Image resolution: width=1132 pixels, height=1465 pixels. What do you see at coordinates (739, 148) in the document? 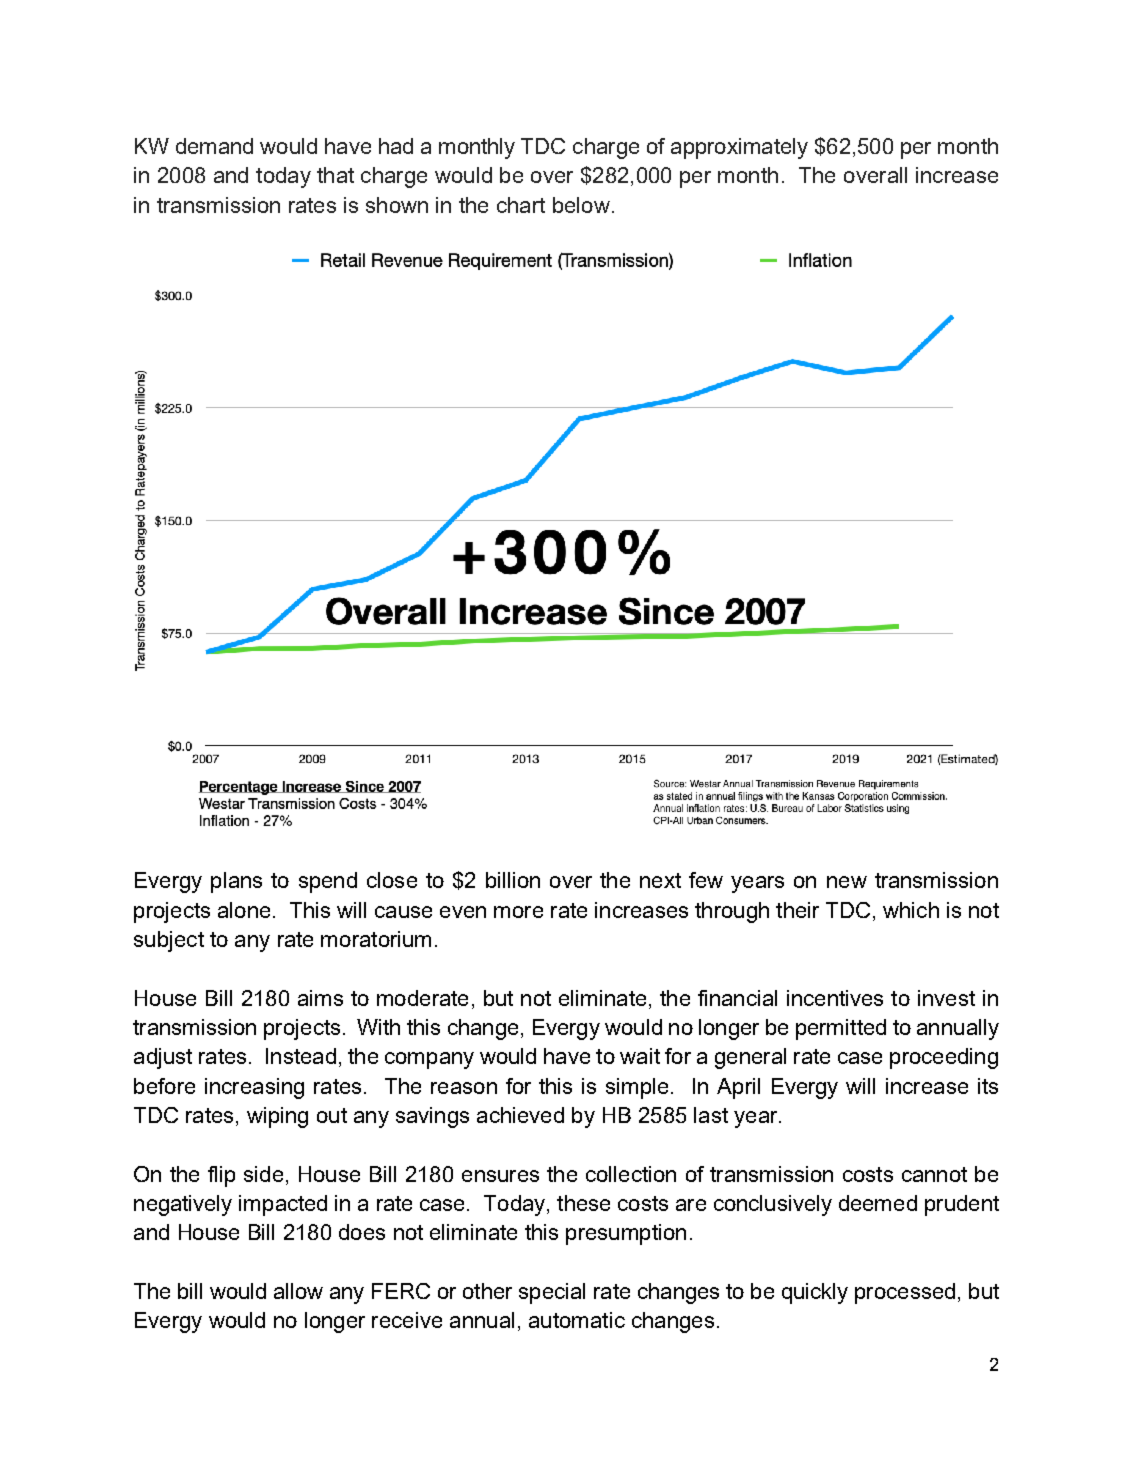
I see `approximately` at bounding box center [739, 148].
